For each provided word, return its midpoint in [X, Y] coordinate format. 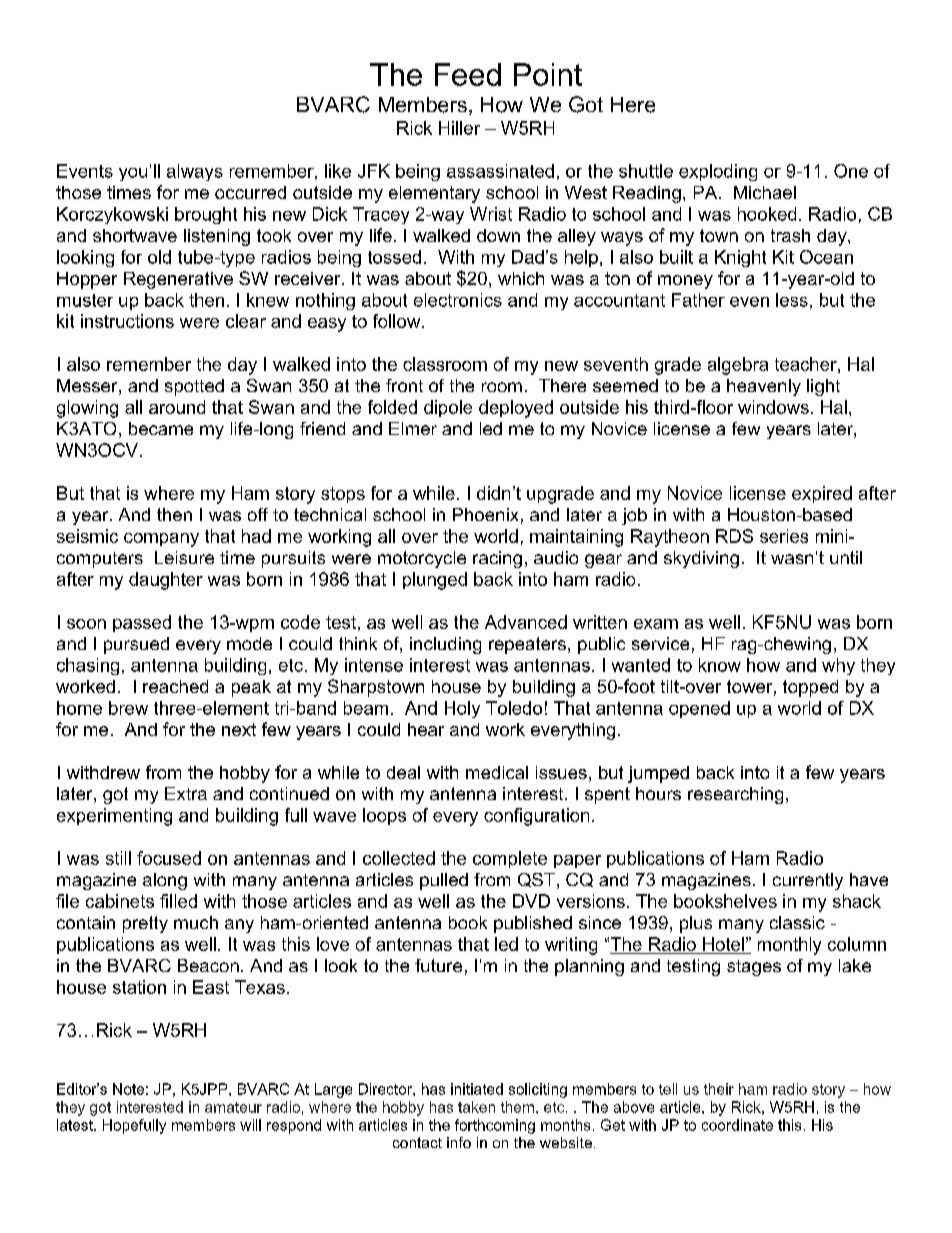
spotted [194, 387]
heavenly [764, 387]
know [720, 665]
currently [808, 881]
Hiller [459, 128]
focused [169, 858]
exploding [718, 172]
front [404, 385]
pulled [444, 881]
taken [476, 1107]
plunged [435, 581]
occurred [250, 192]
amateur [233, 1107]
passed [142, 623]
